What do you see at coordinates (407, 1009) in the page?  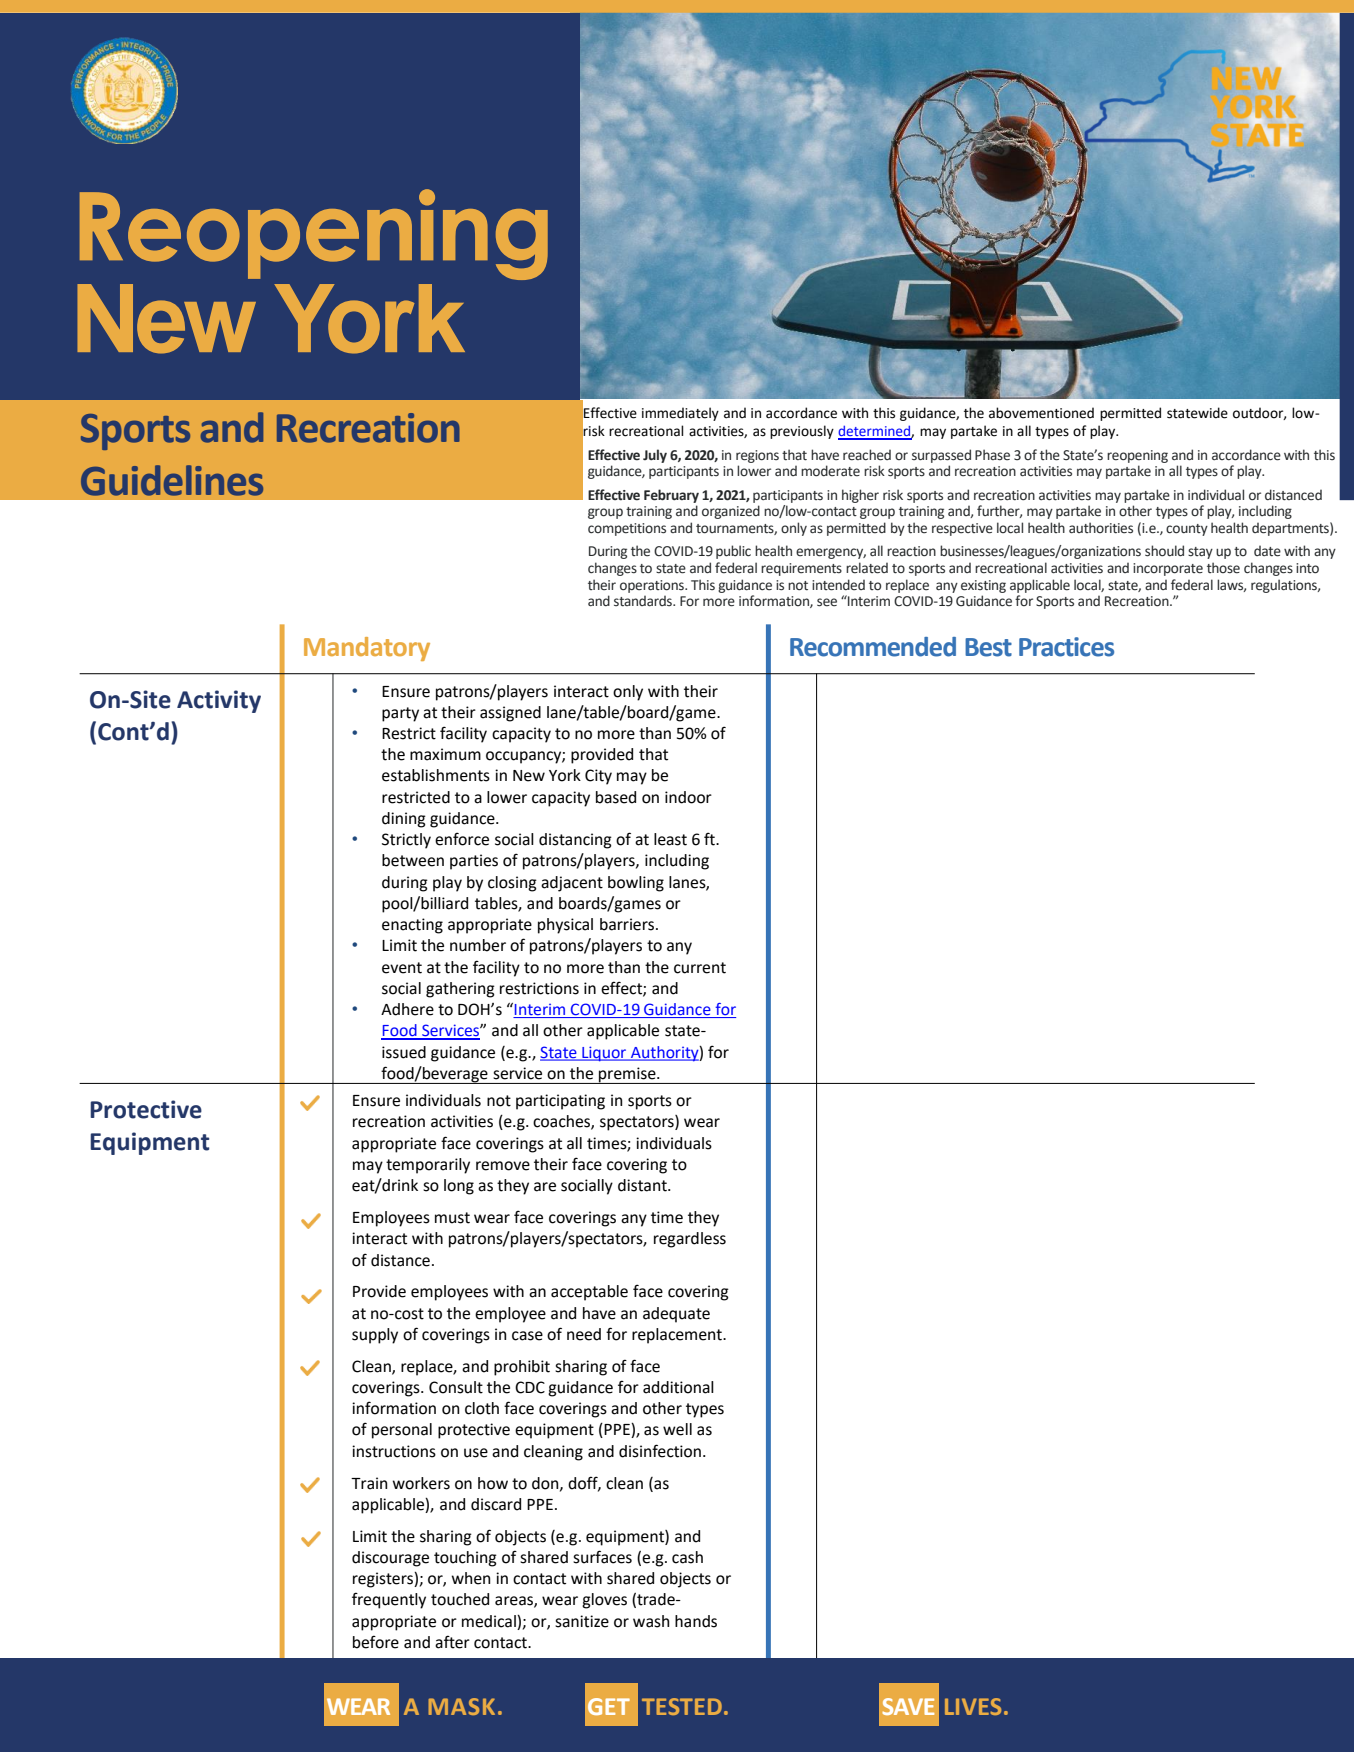 I see `Adhere` at bounding box center [407, 1009].
